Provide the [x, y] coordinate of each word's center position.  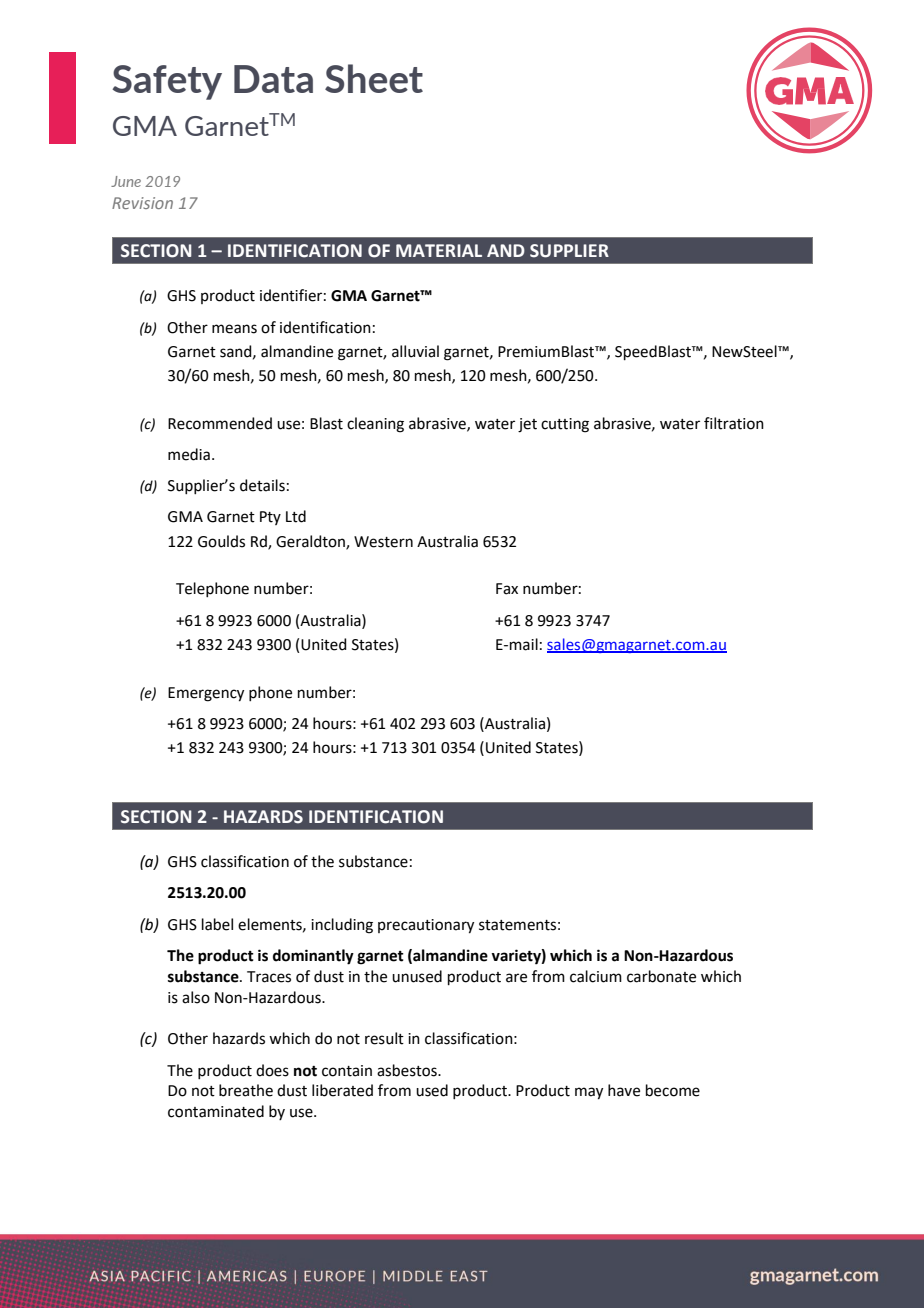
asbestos [408, 1070]
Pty [270, 518]
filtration [734, 423]
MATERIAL [439, 250]
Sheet [374, 78]
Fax [507, 589]
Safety [167, 82]
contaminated [216, 1111]
